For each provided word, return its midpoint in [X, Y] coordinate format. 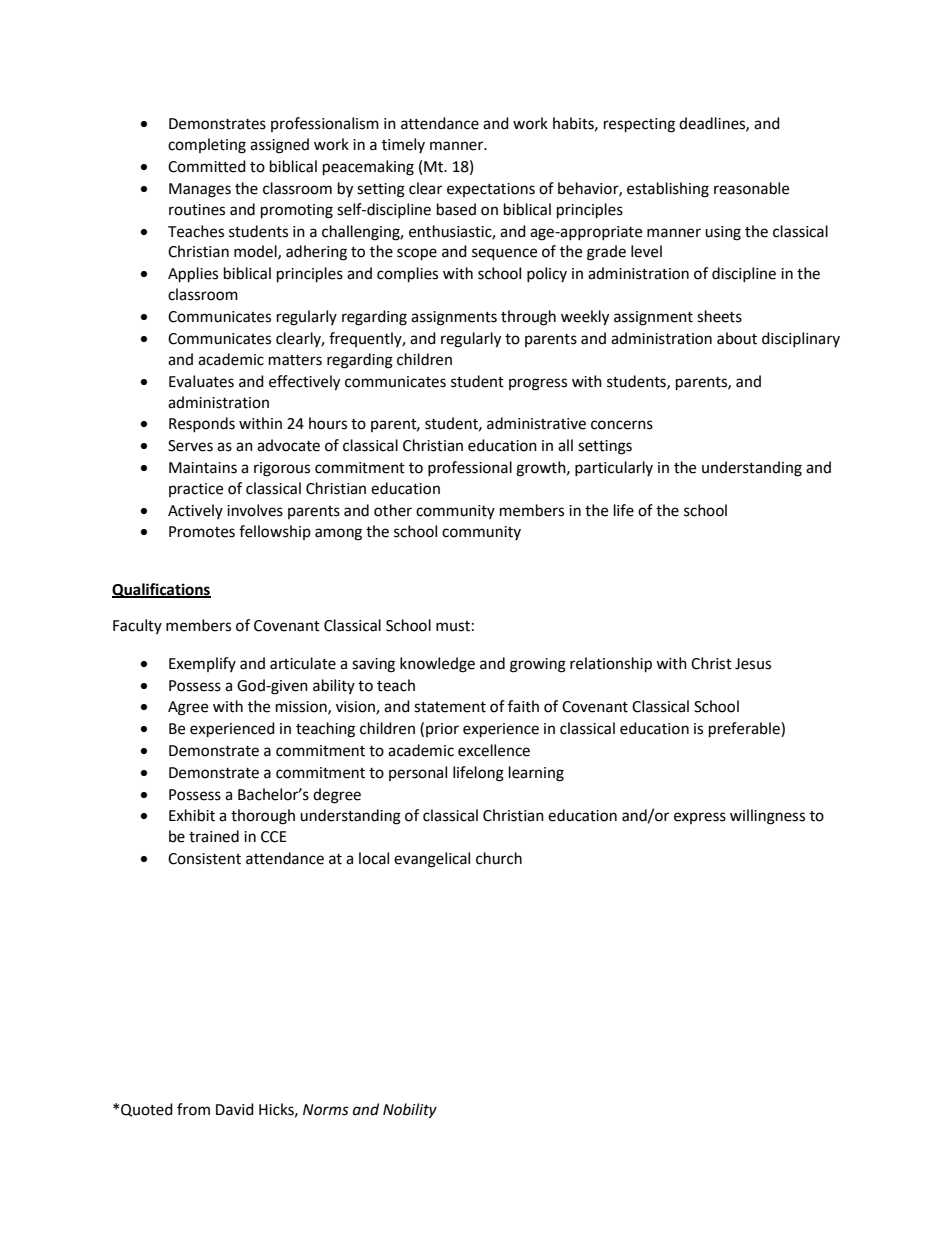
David [235, 1109]
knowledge [437, 665]
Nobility [410, 1111]
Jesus [753, 664]
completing [207, 146]
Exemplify [202, 664]
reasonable [751, 188]
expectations [491, 190]
